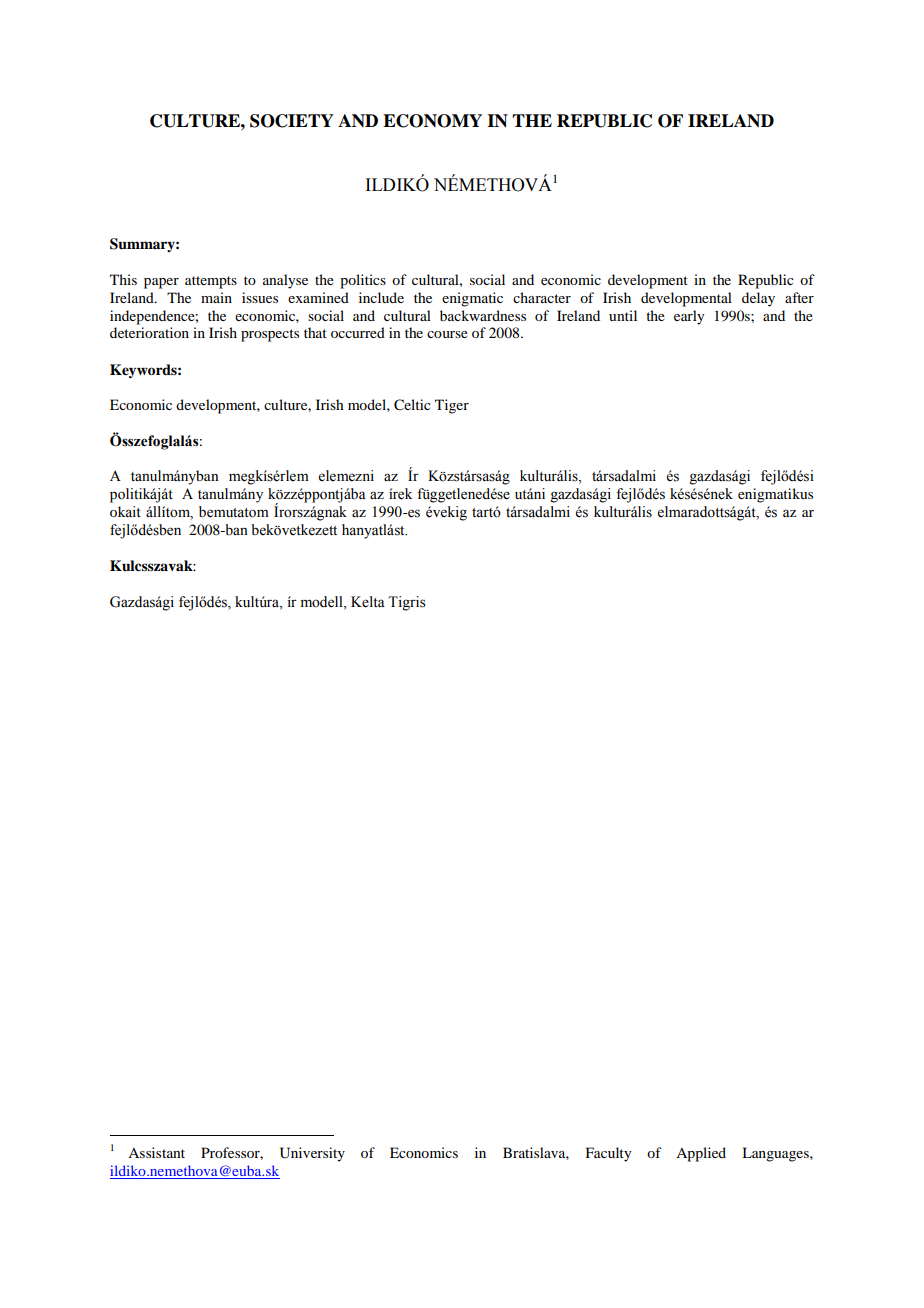  What do you see at coordinates (156, 1152) in the image?
I see `Assistant` at bounding box center [156, 1152].
